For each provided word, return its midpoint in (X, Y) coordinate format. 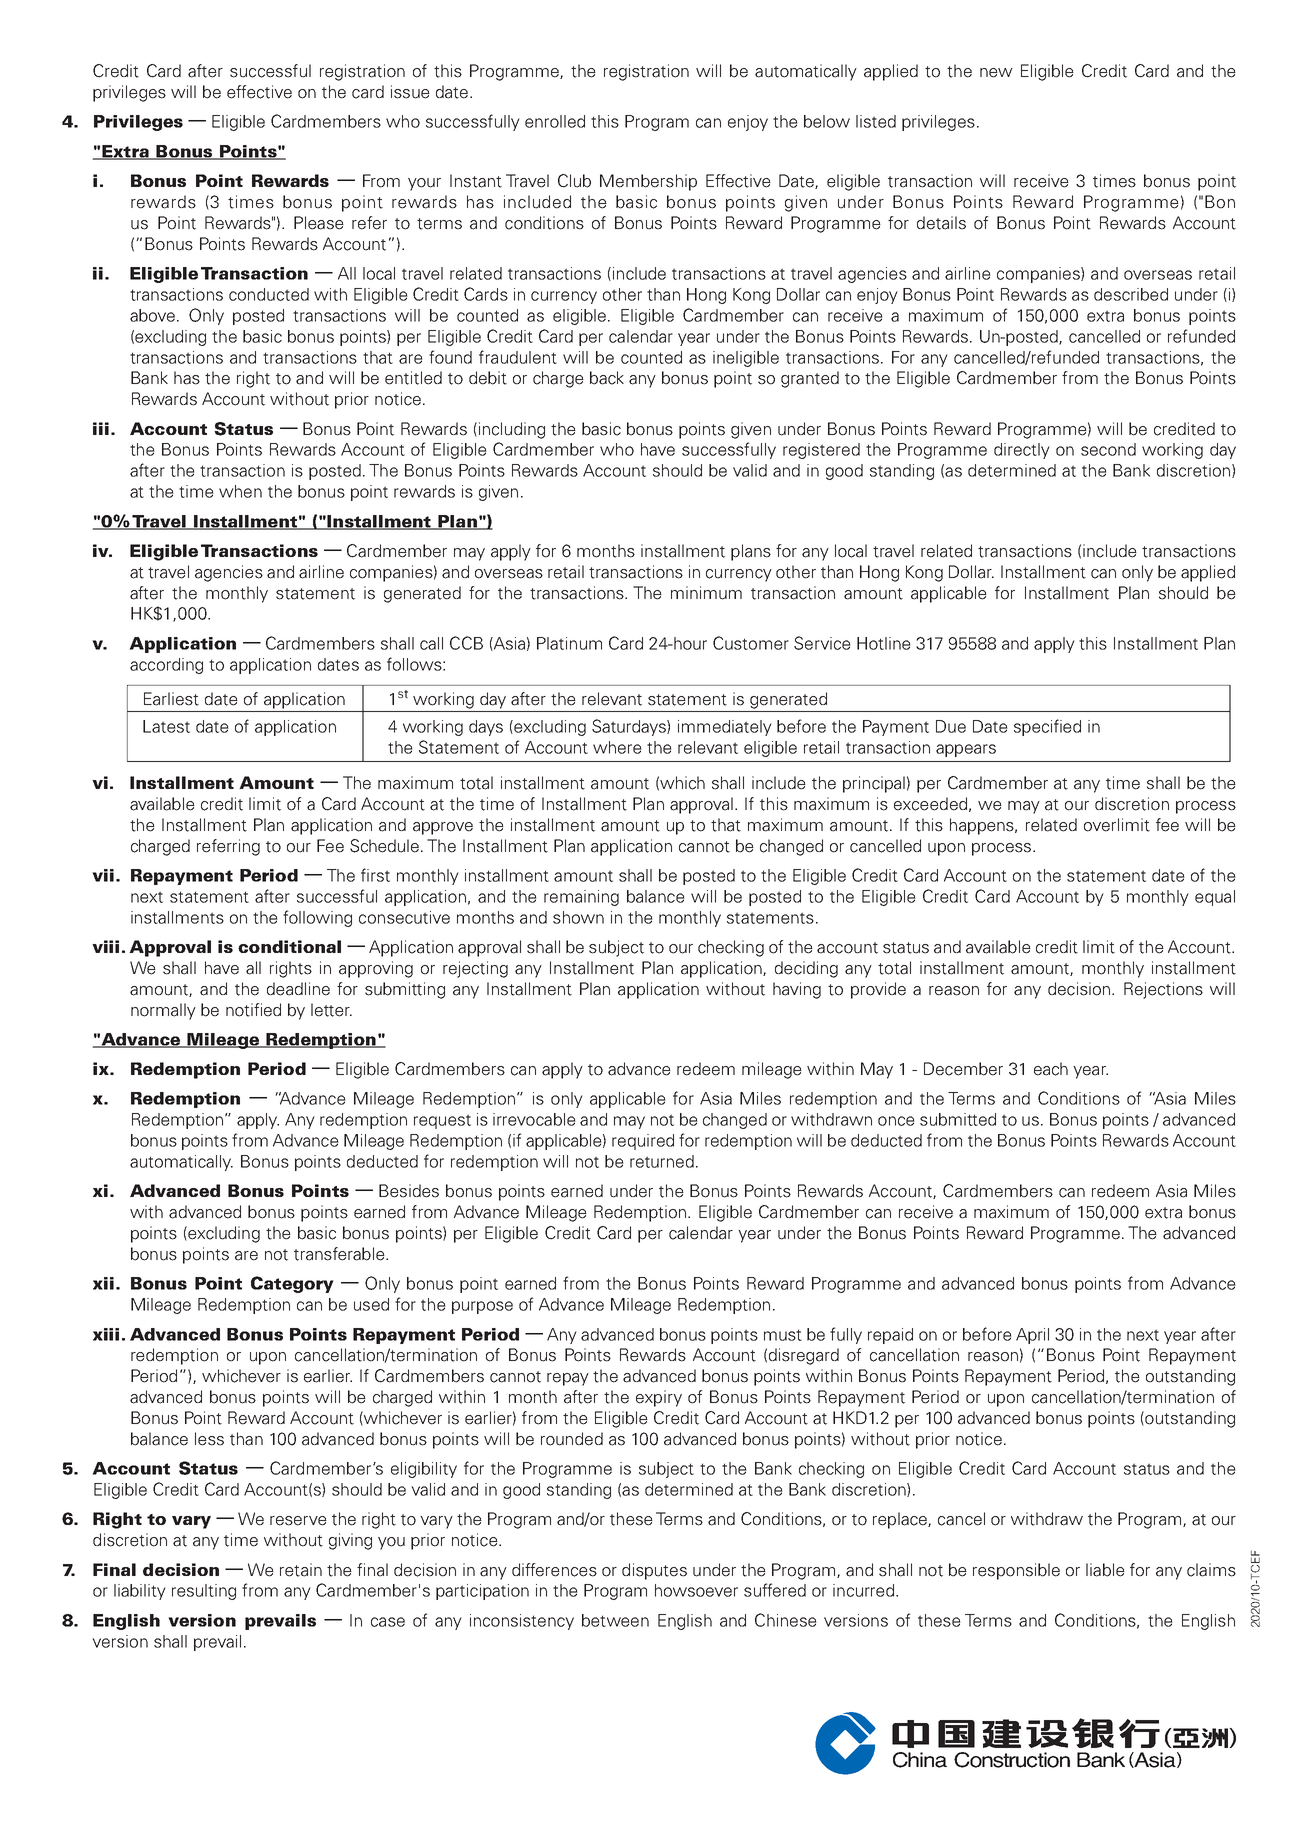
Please (319, 223)
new (996, 73)
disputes (654, 1571)
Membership (648, 182)
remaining (581, 898)
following (317, 918)
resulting (204, 1592)
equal (1215, 898)
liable (1105, 1570)
